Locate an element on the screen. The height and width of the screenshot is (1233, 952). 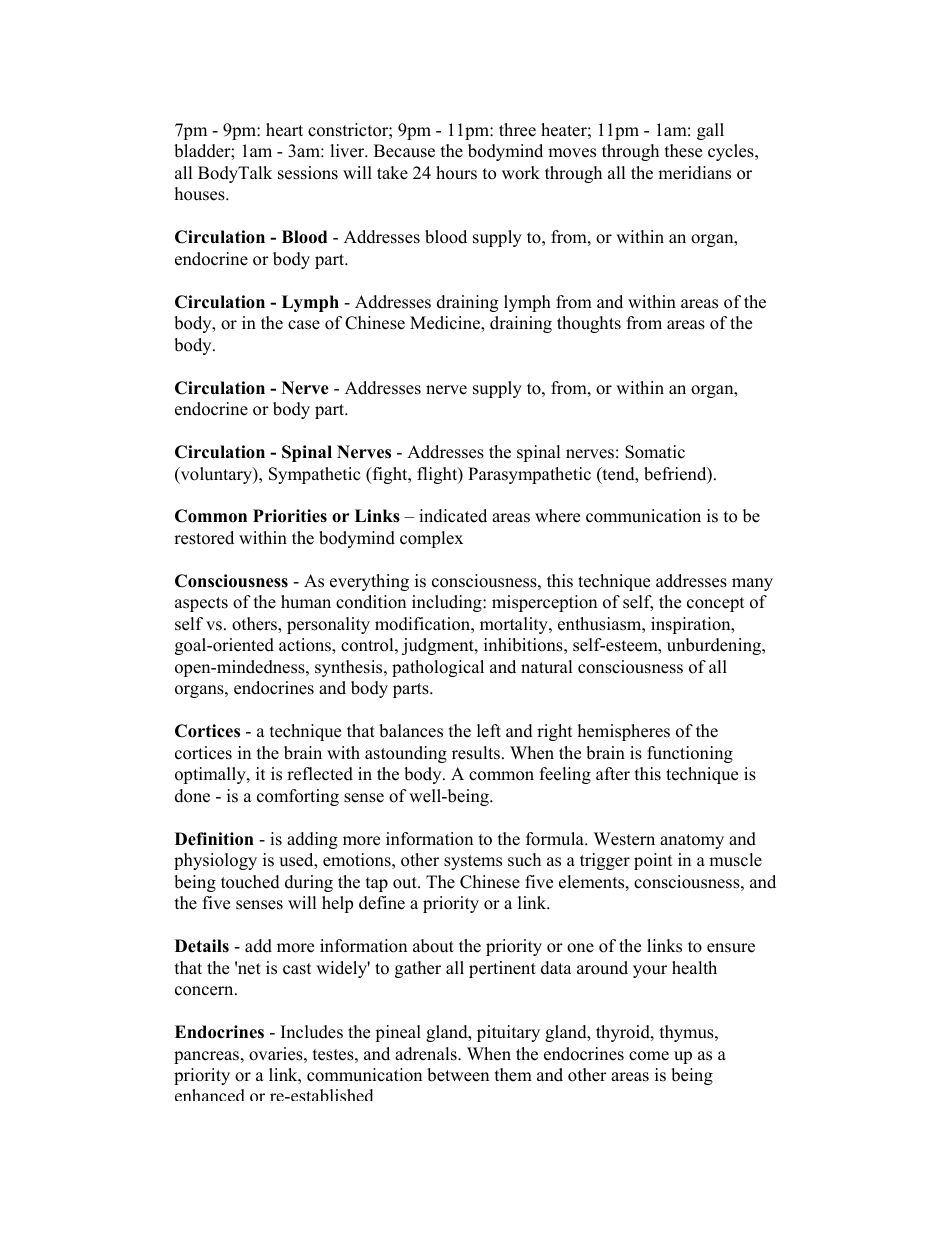
heart is located at coordinates (284, 130).
